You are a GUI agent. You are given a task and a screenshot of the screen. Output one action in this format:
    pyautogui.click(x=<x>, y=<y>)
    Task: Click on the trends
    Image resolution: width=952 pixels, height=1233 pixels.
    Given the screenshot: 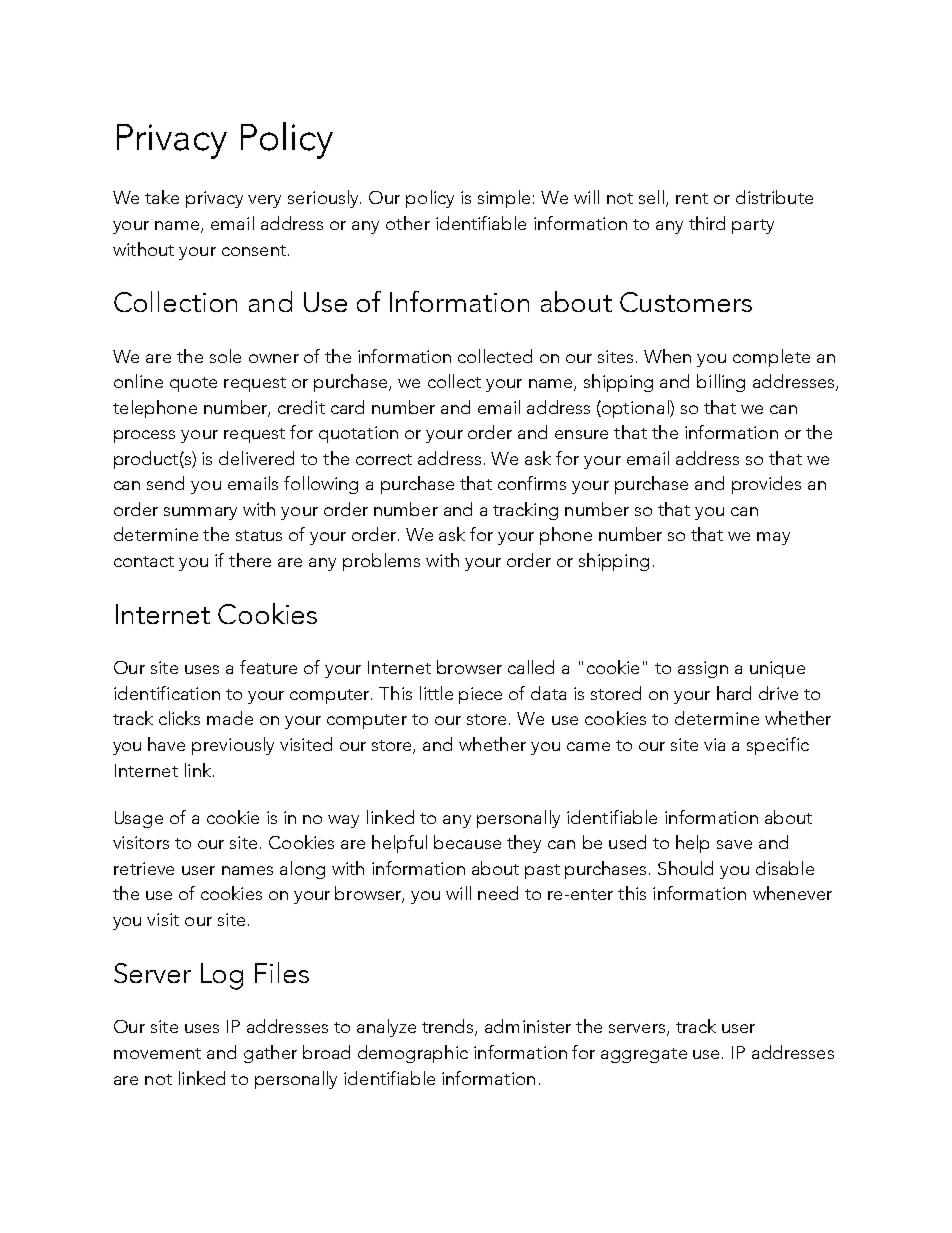 What is the action you would take?
    pyautogui.click(x=449, y=1027)
